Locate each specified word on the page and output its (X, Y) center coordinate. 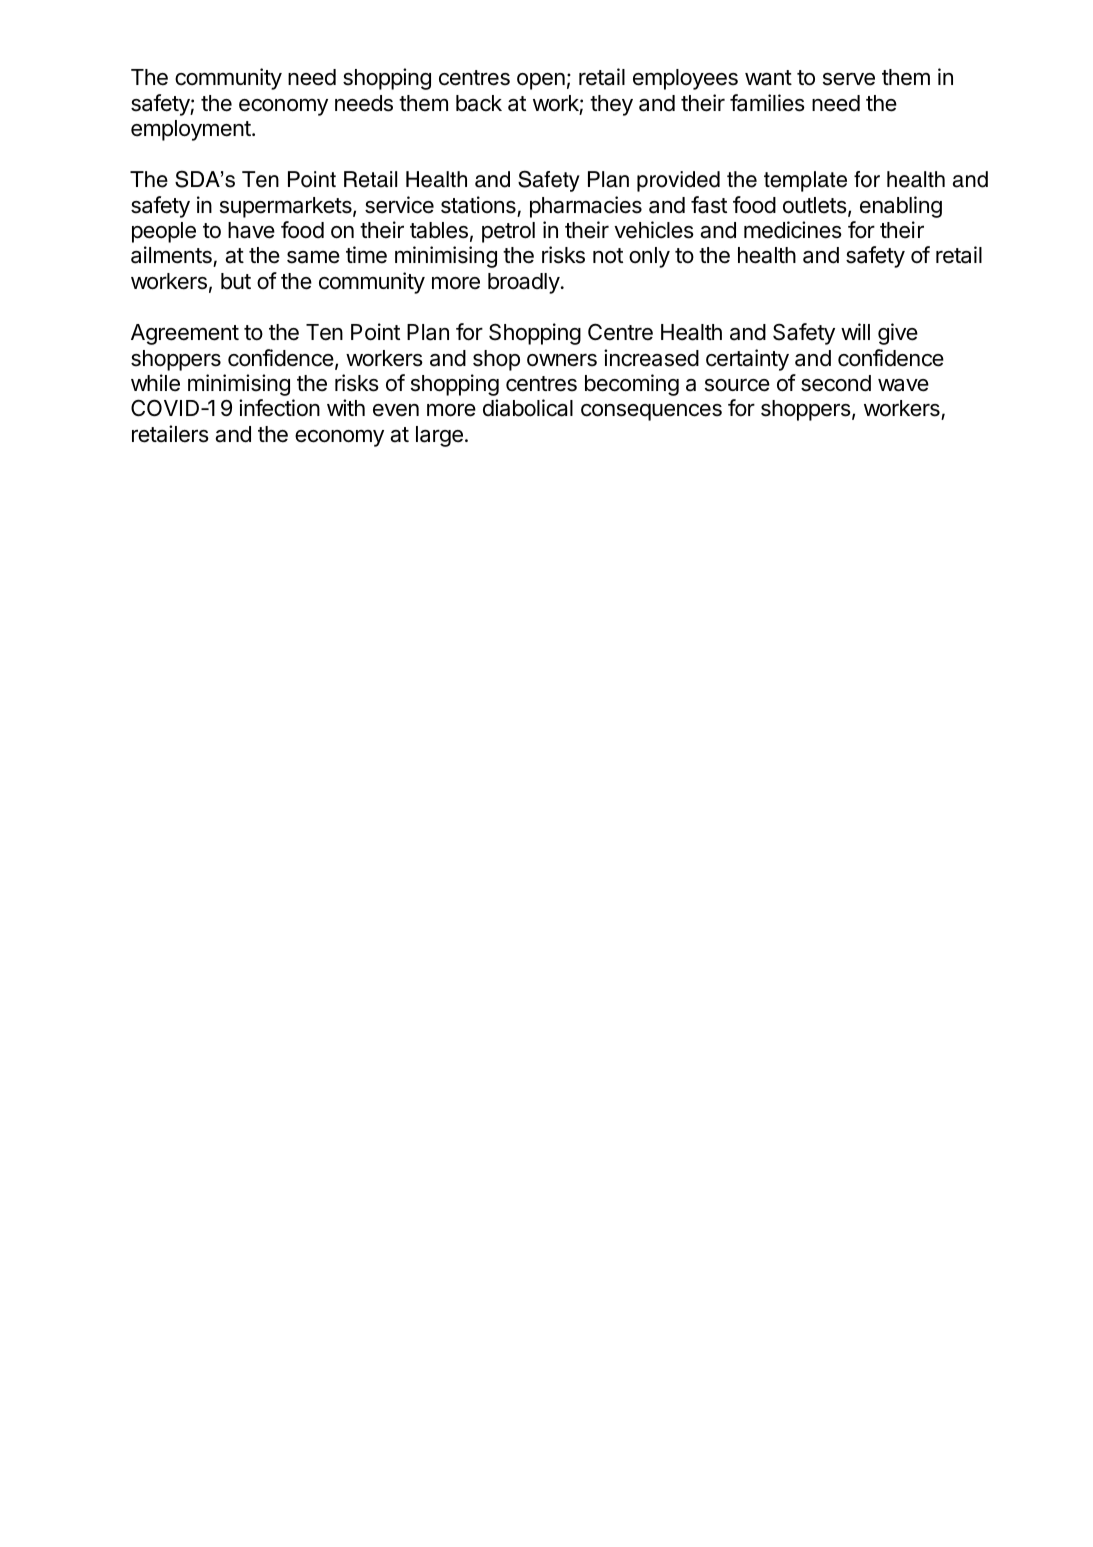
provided (678, 181)
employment (192, 130)
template (805, 181)
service (399, 205)
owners (562, 360)
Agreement (185, 334)
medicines (793, 230)
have (251, 230)
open (541, 81)
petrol (508, 232)
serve (849, 79)
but (236, 281)
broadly (524, 283)
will (855, 331)
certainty (747, 360)
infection (279, 408)
